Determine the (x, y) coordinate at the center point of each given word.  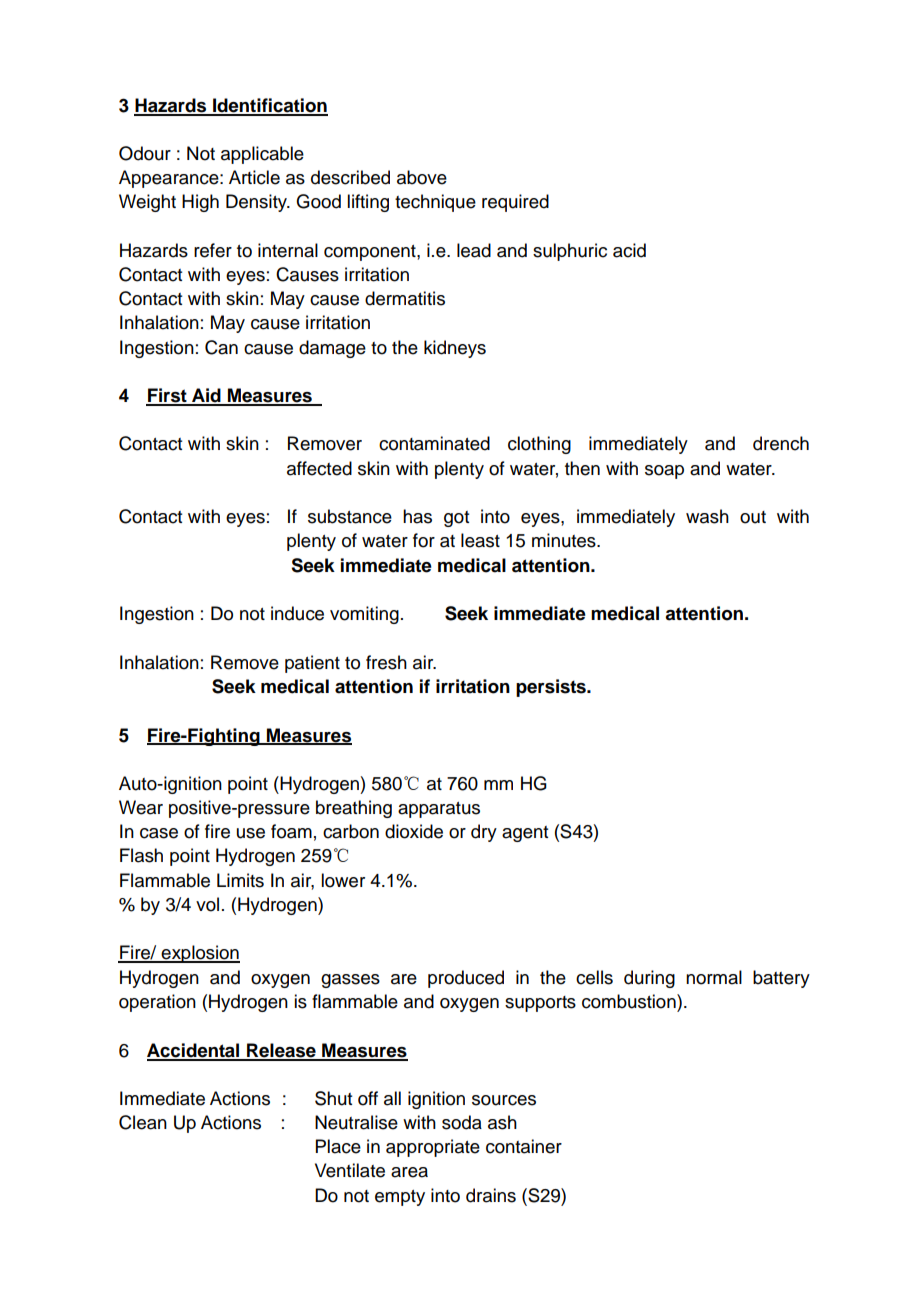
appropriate (433, 1148)
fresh (386, 662)
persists (552, 688)
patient (312, 664)
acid (629, 250)
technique (435, 203)
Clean (143, 1122)
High (200, 203)
